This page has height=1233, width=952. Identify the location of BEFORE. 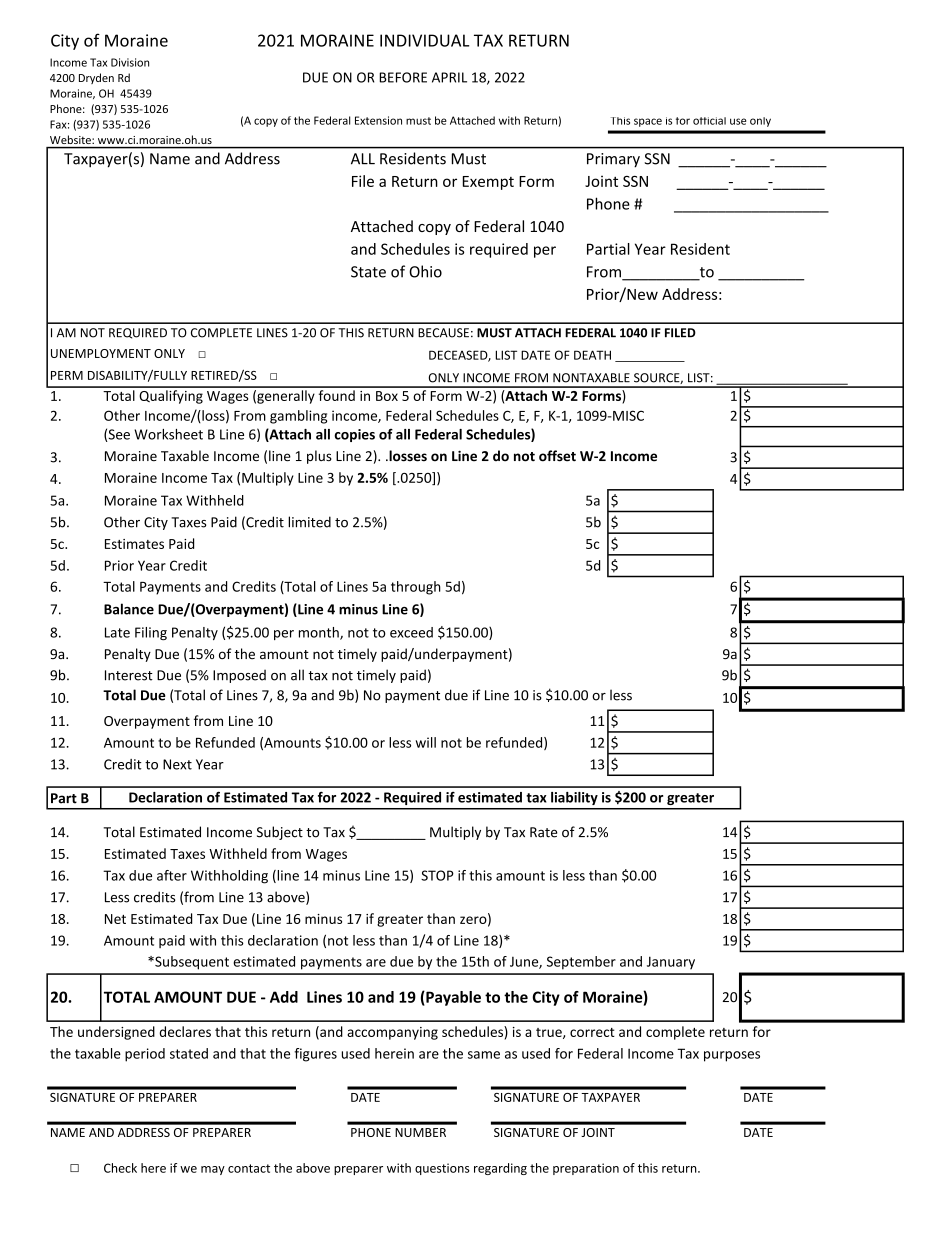
(403, 77).
